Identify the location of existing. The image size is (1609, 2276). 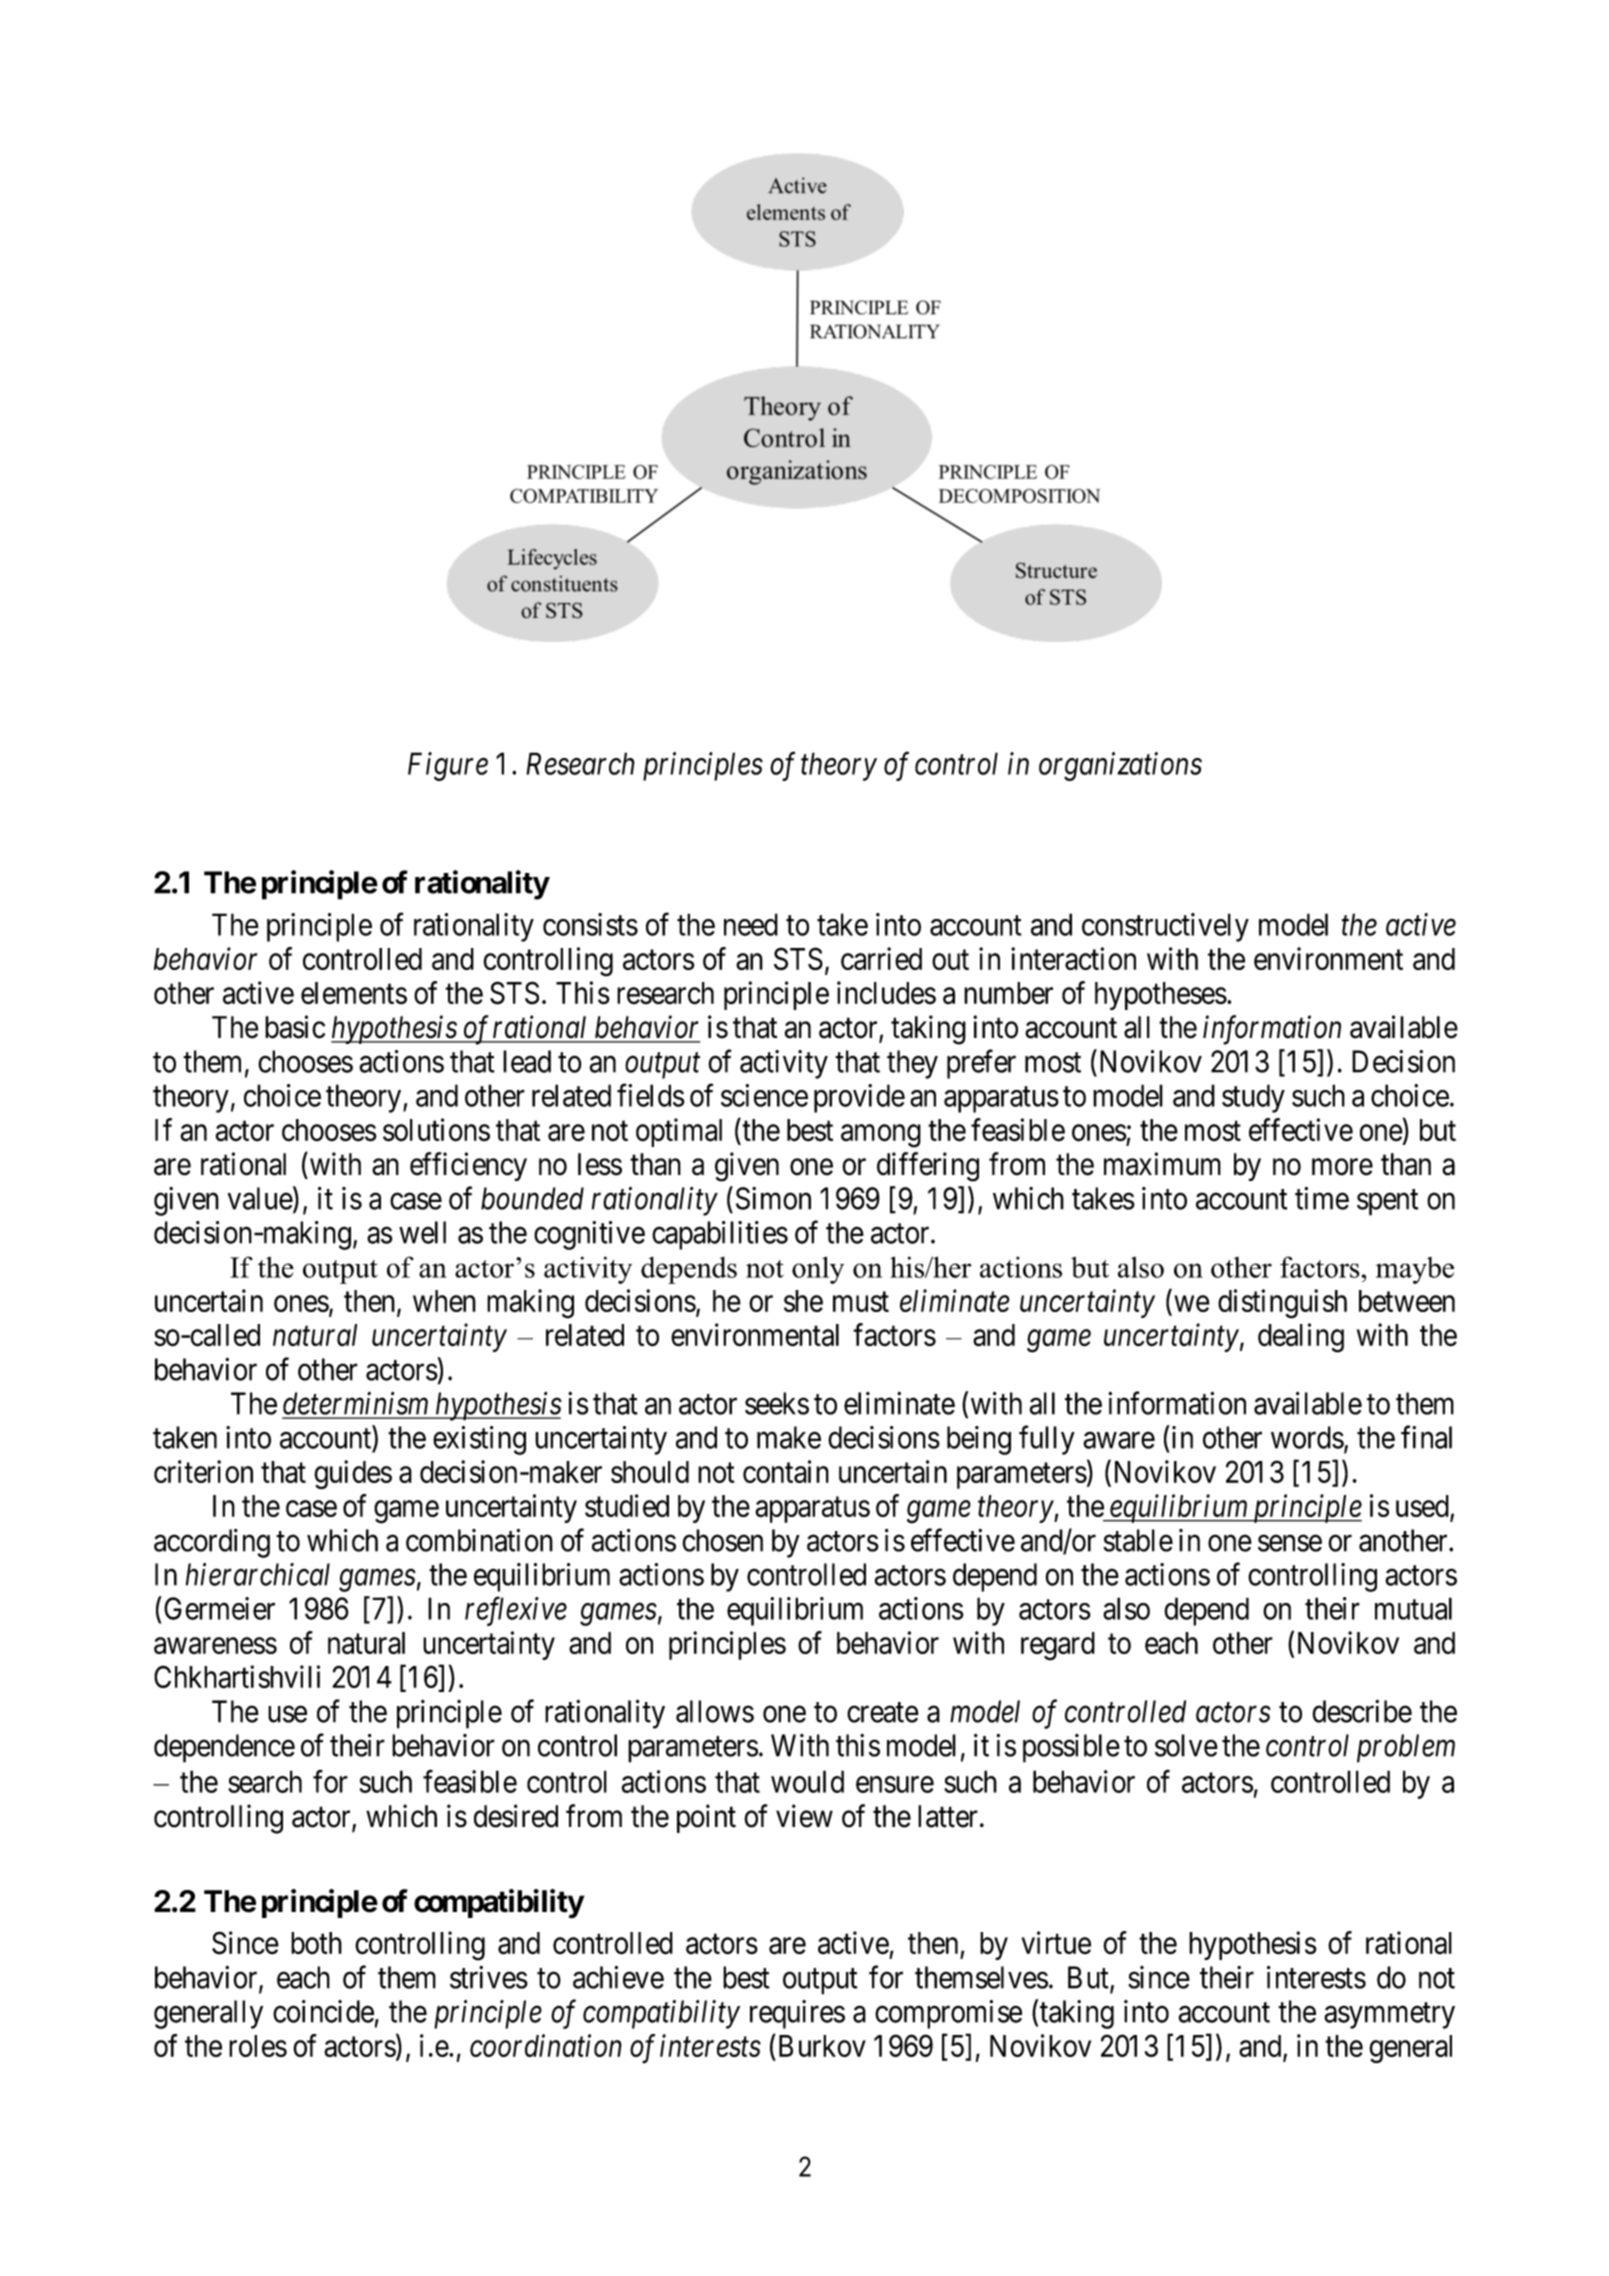
(479, 1440).
